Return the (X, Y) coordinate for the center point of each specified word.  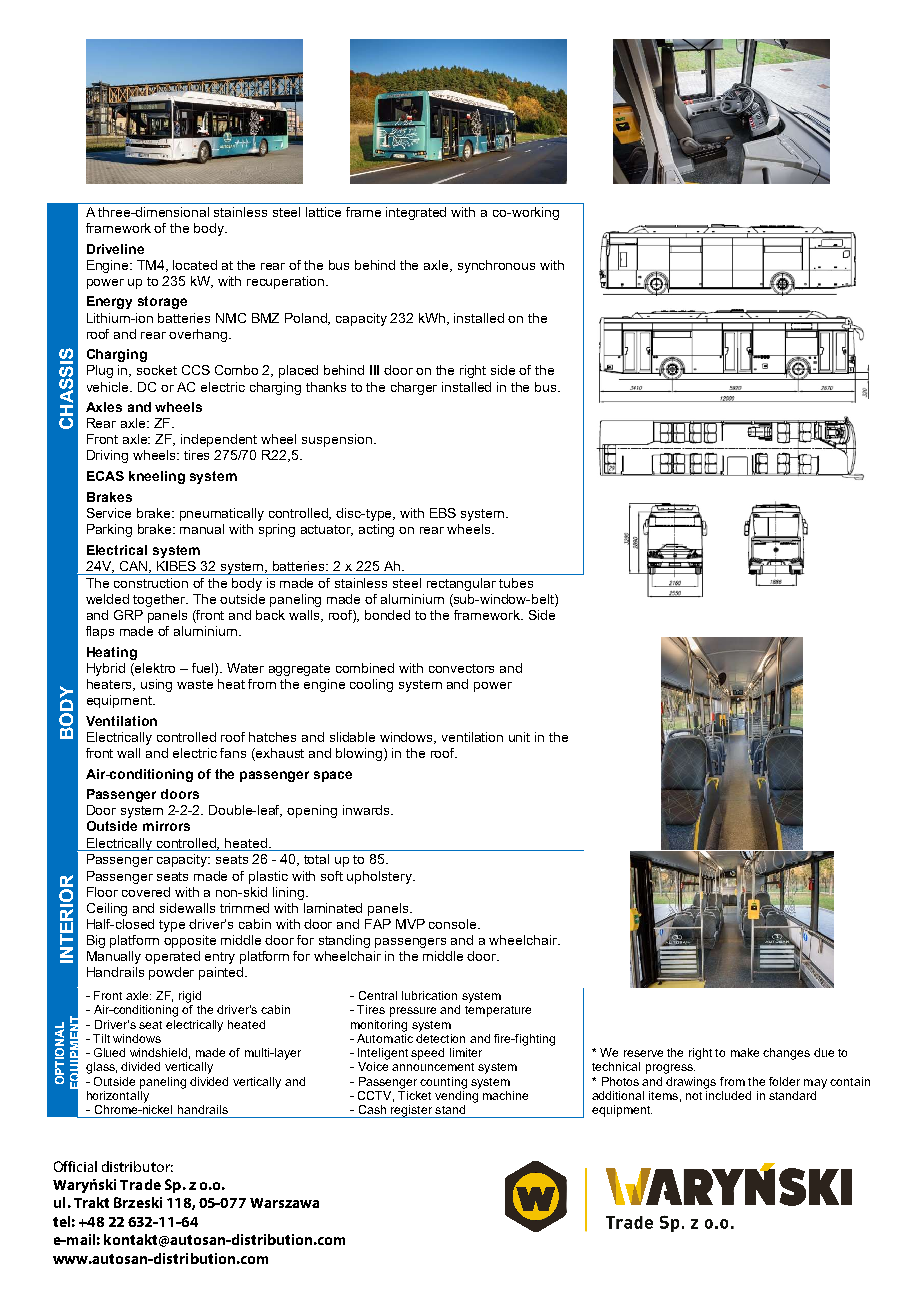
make (745, 1052)
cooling (371, 685)
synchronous (496, 266)
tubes (516, 583)
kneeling (157, 477)
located (195, 265)
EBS (443, 513)
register (411, 1111)
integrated (416, 213)
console (454, 924)
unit (519, 737)
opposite (190, 941)
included (728, 1094)
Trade (140, 1184)
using (156, 685)
